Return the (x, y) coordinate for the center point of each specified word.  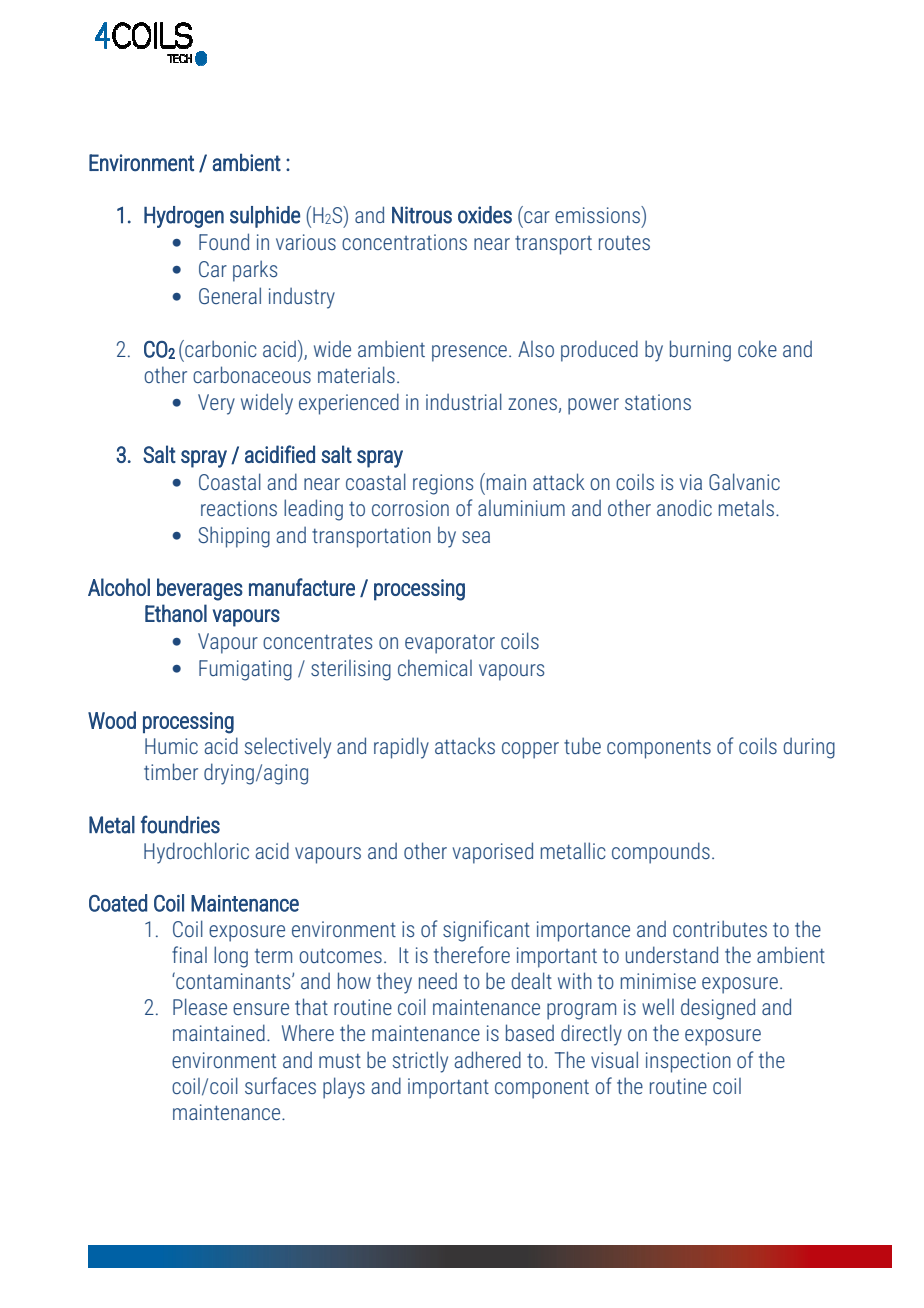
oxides (485, 215)
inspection (688, 1062)
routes (624, 243)
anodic (684, 507)
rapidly (401, 748)
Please (200, 1006)
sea (476, 537)
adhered (488, 1059)
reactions (239, 508)
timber (171, 771)
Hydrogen (184, 217)
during (809, 748)
